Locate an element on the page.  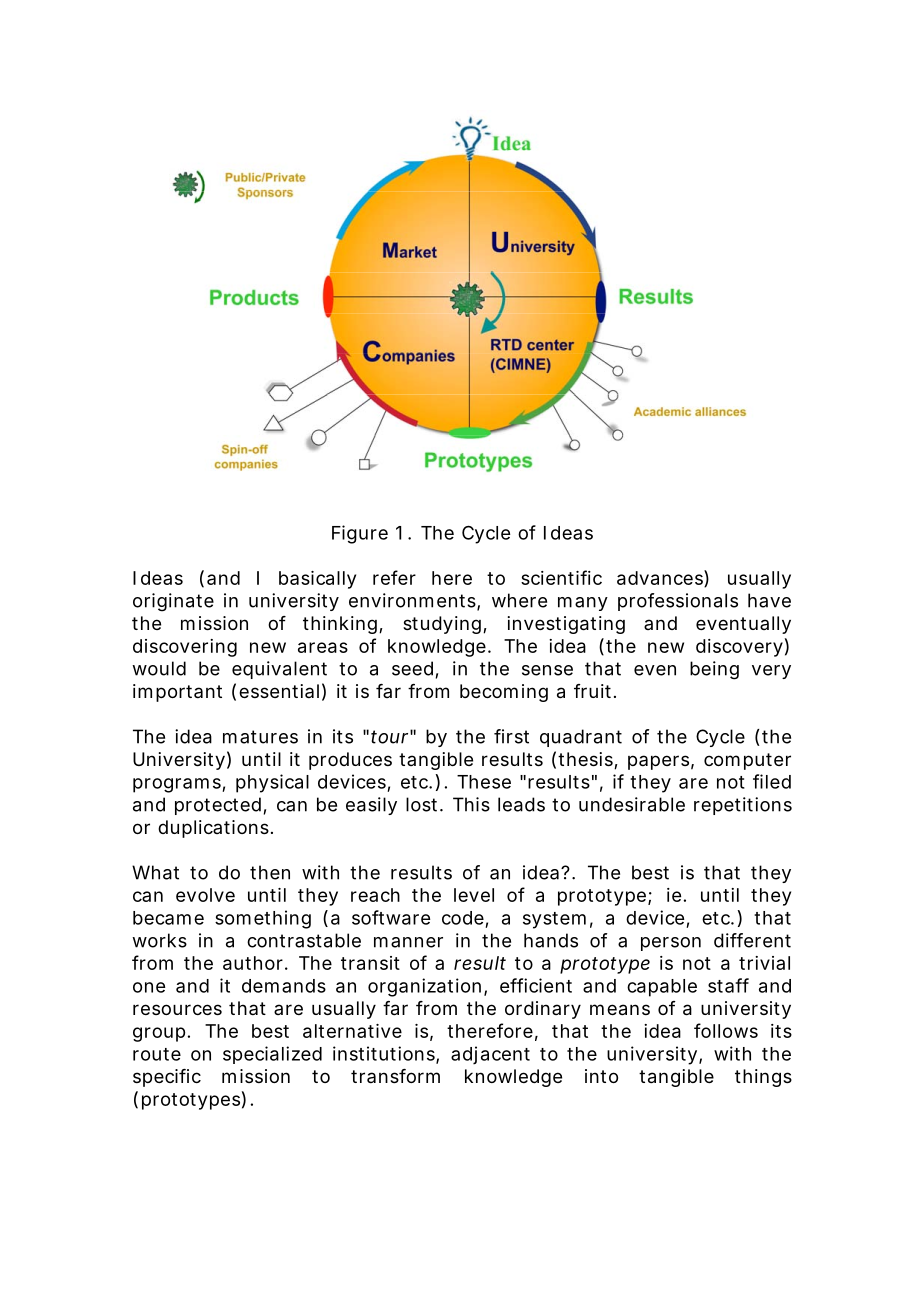
repetitions is located at coordinates (743, 806).
